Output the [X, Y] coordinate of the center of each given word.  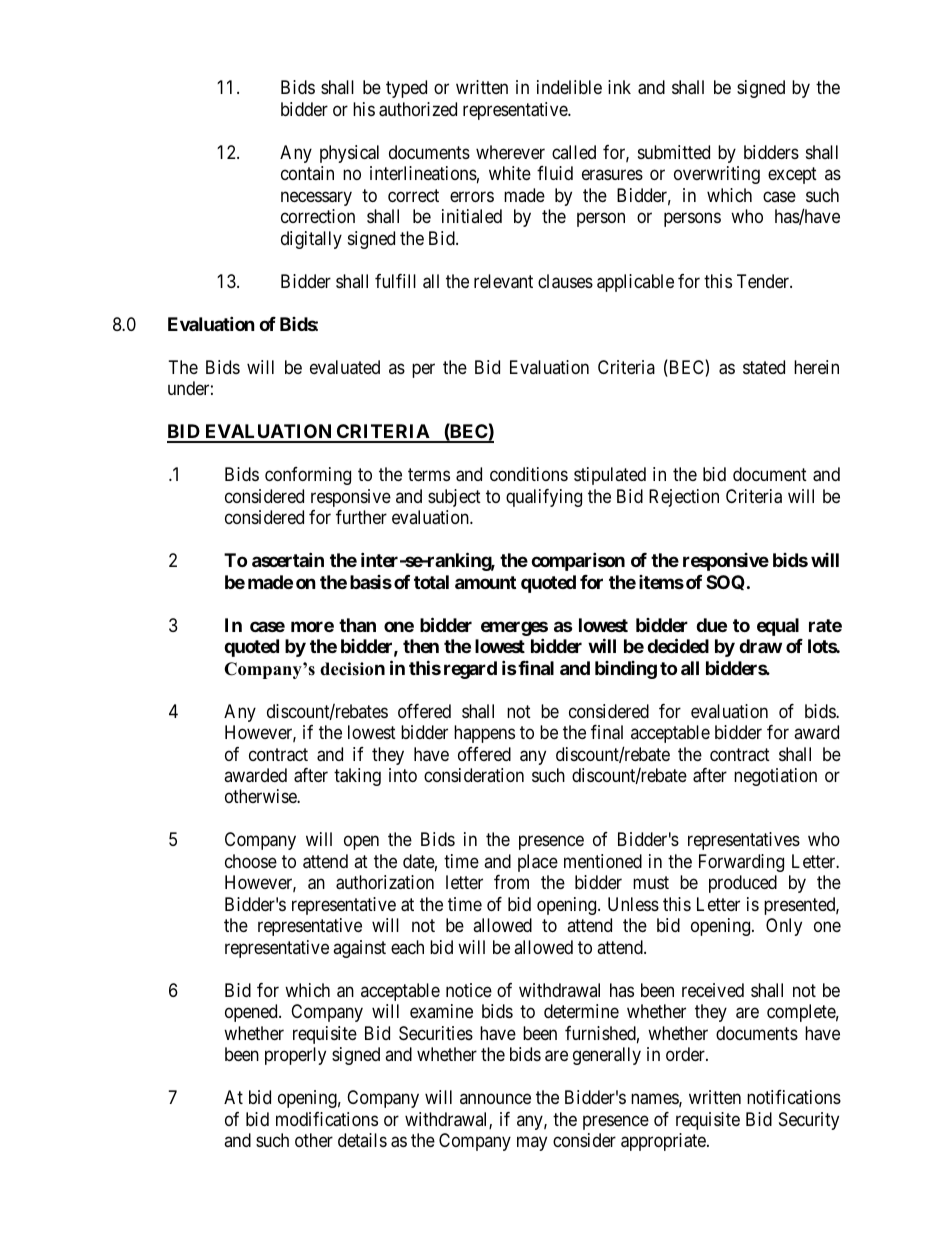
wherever [510, 152]
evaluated [345, 367]
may [532, 1144]
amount [485, 582]
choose [251, 861]
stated [764, 367]
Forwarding [741, 863]
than [357, 625]
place [538, 863]
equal [778, 627]
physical [349, 154]
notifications [794, 1097]
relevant [503, 281]
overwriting [717, 175]
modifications [327, 1119]
